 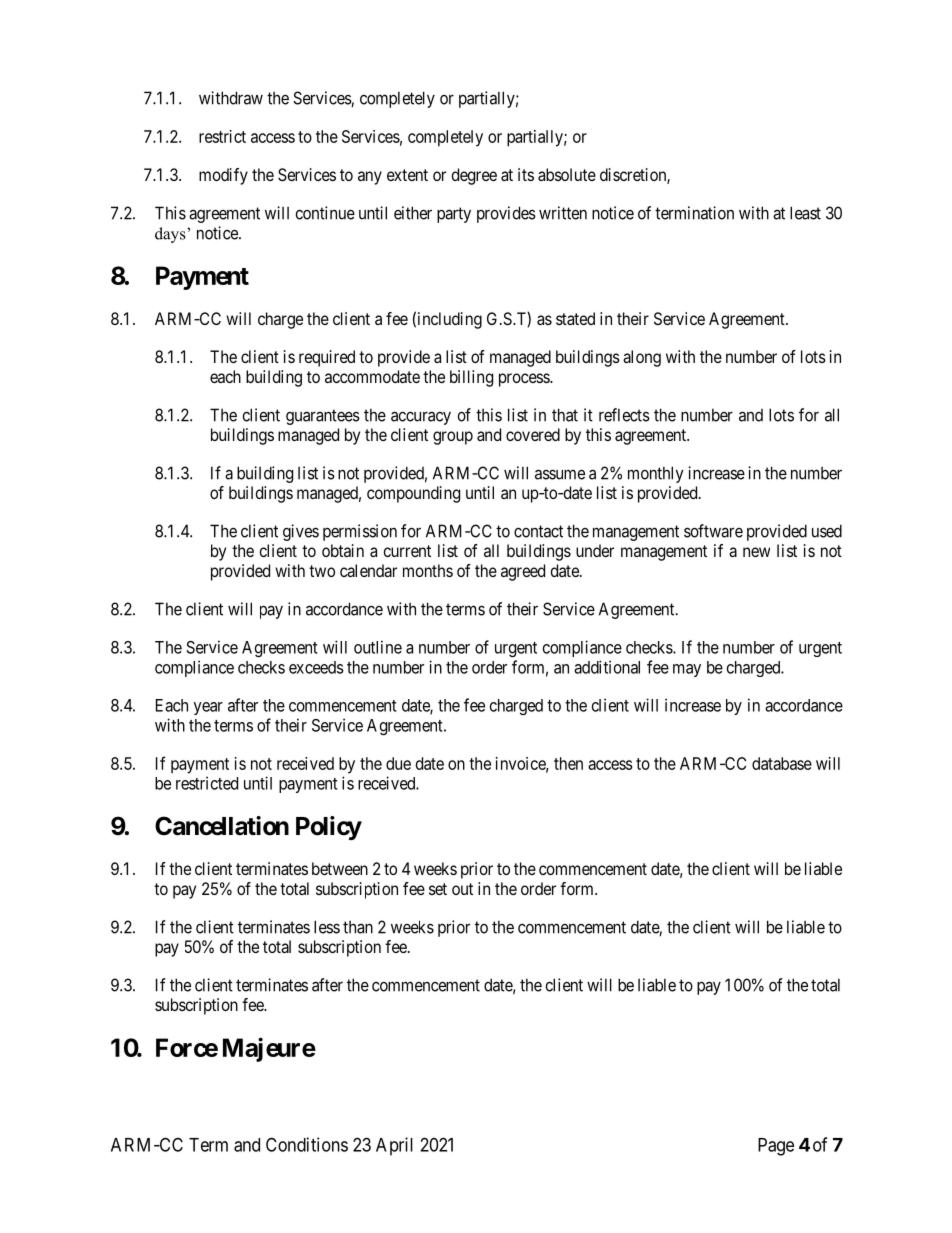 What do you see at coordinates (301, 532) in the page?
I see `gives` at bounding box center [301, 532].
